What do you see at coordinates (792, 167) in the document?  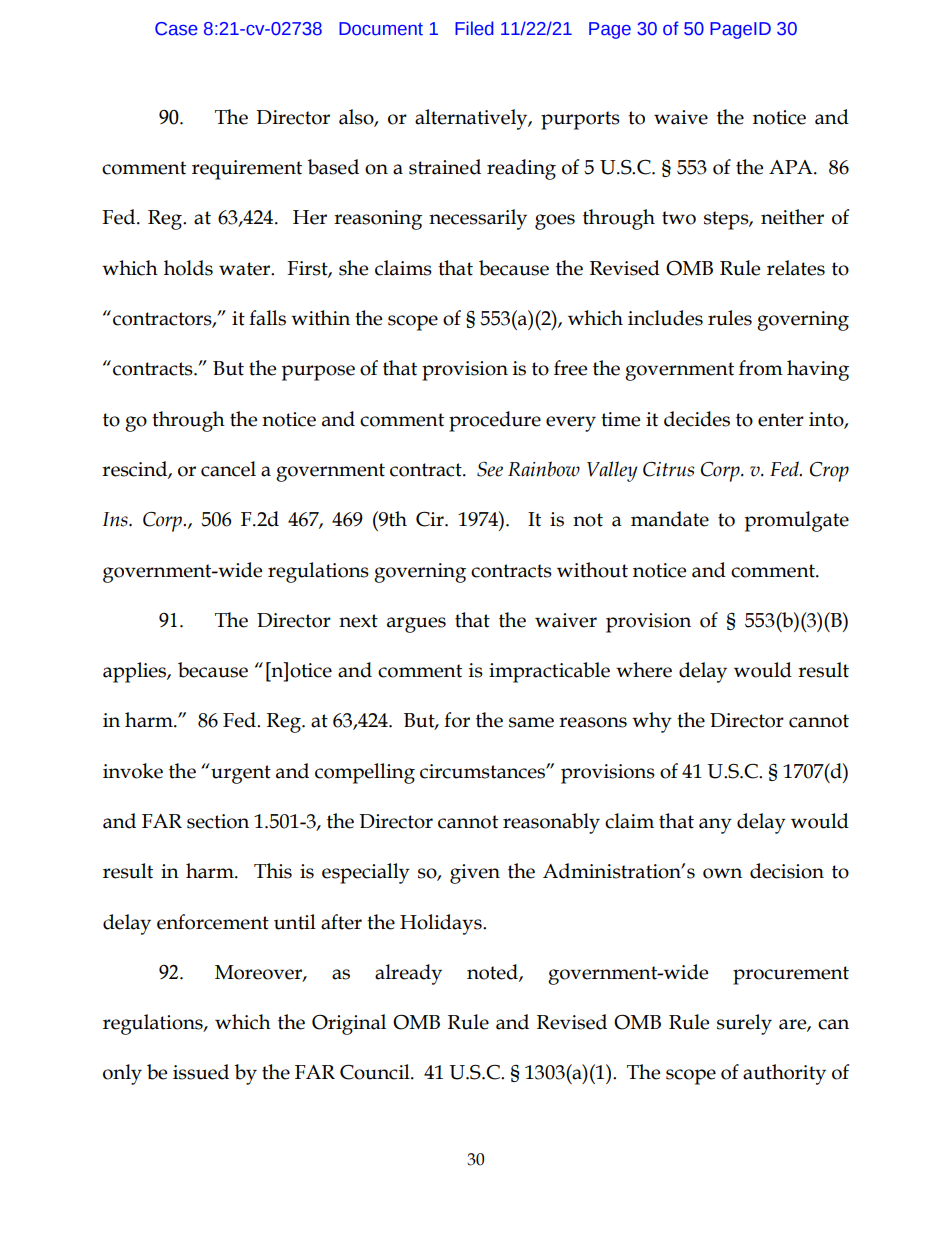 I see `APA` at bounding box center [792, 167].
